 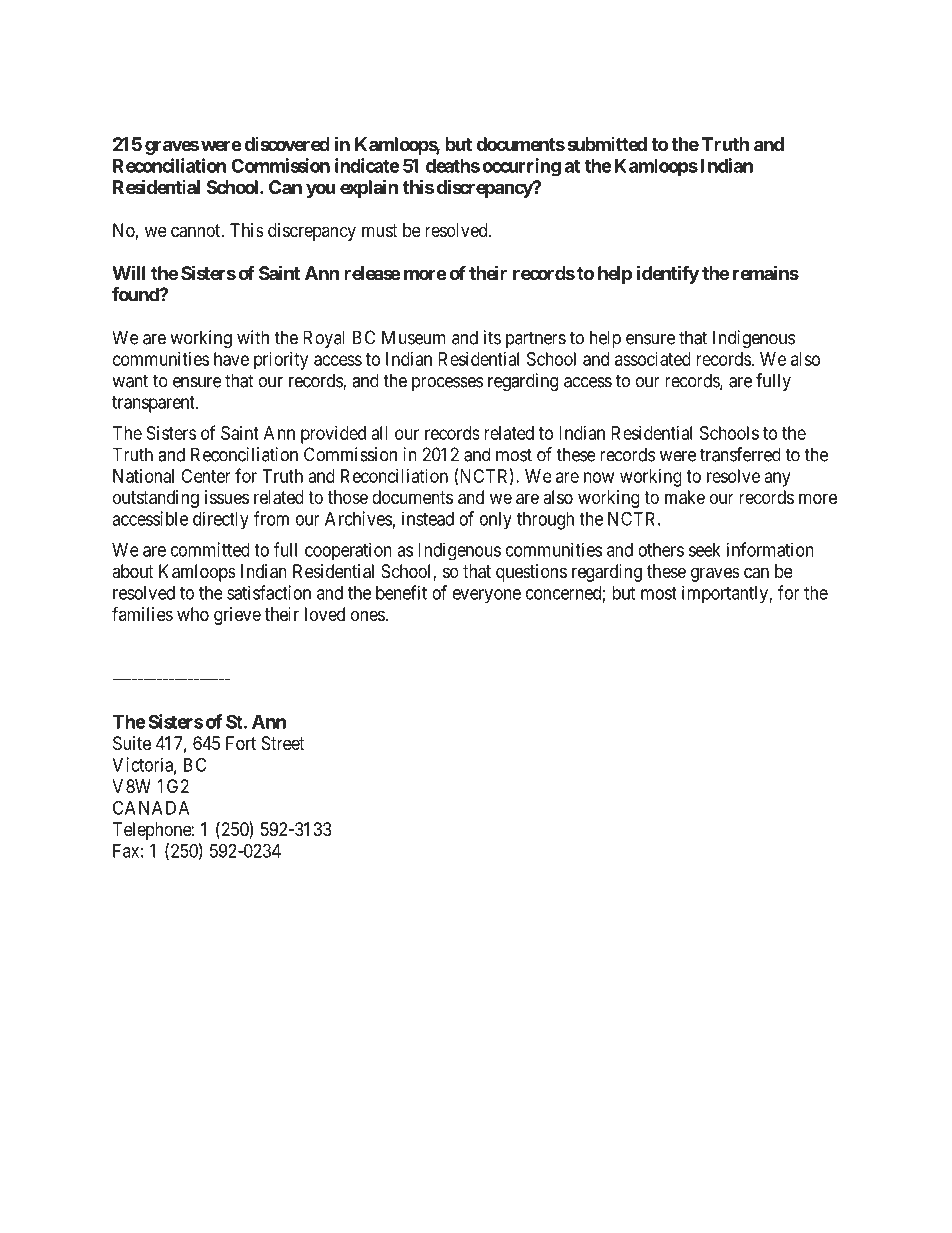 I want to click on Street, so click(x=283, y=743).
